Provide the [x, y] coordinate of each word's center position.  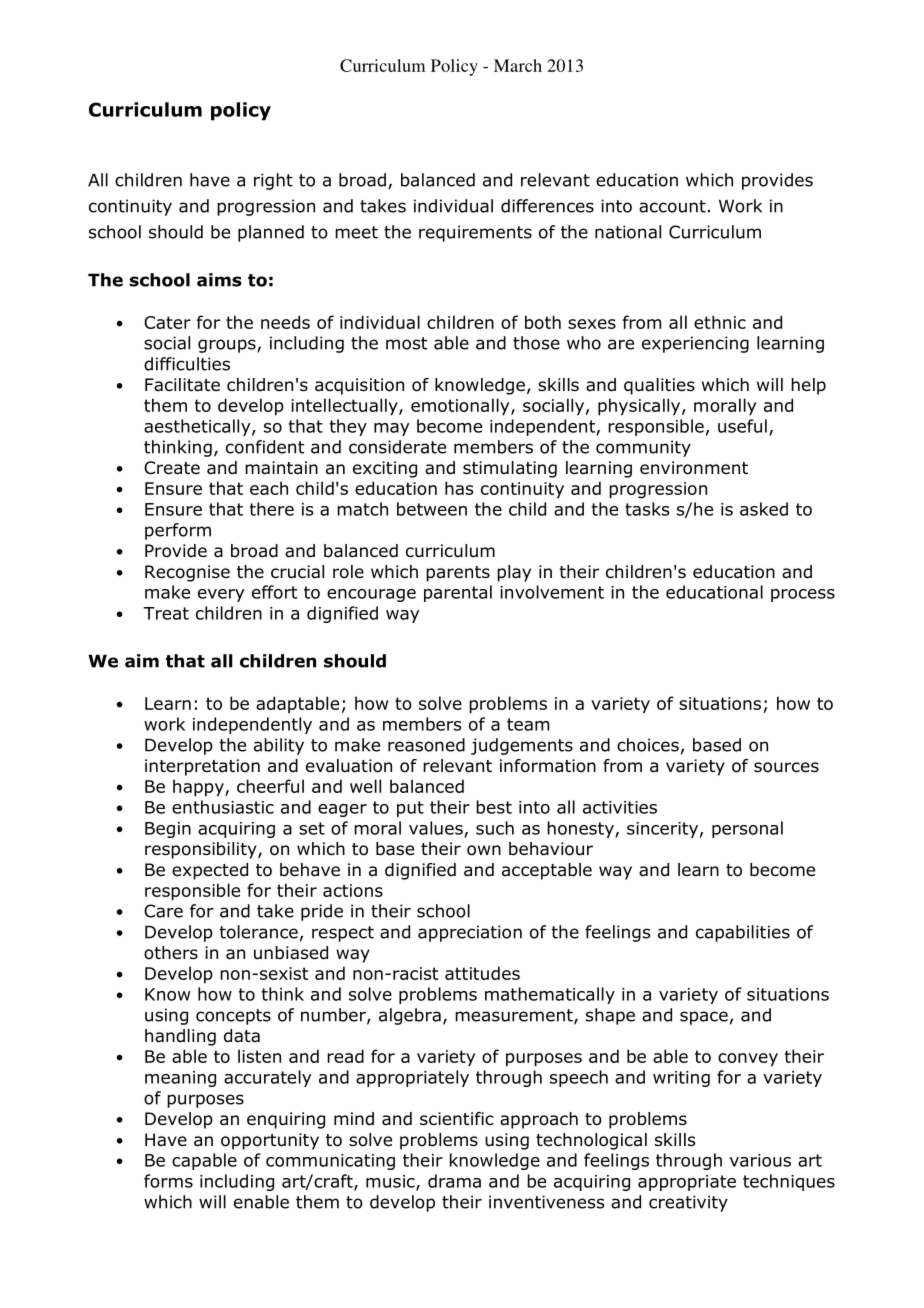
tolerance [258, 932]
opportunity [270, 1141]
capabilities [743, 933]
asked [764, 509]
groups [228, 346]
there [271, 509]
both [543, 322]
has [459, 488]
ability [279, 746]
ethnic [720, 322]
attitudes [482, 973]
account [672, 206]
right [273, 181]
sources [786, 767]
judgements [522, 746]
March [518, 65]
